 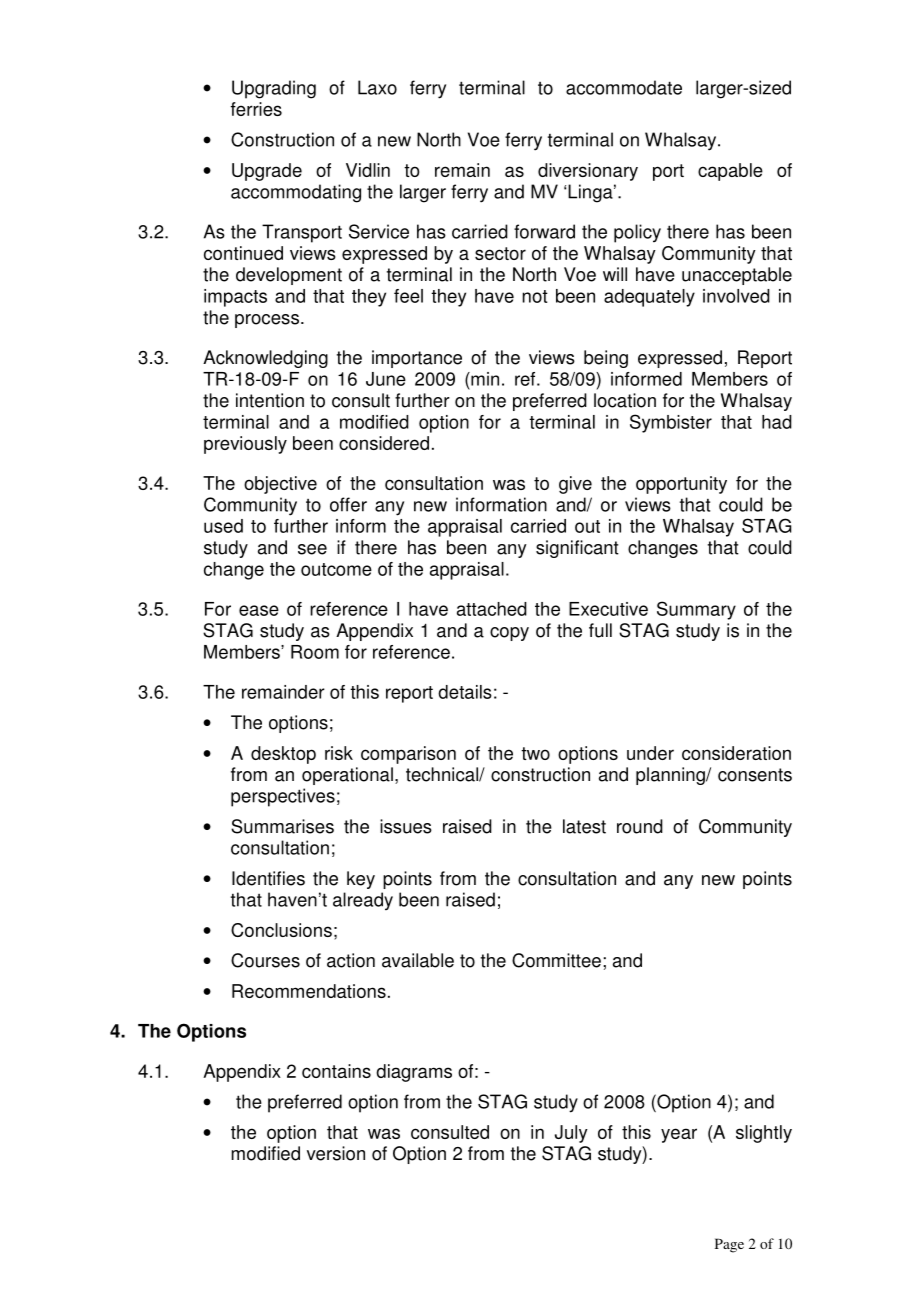 I want to click on had, so click(x=777, y=422).
